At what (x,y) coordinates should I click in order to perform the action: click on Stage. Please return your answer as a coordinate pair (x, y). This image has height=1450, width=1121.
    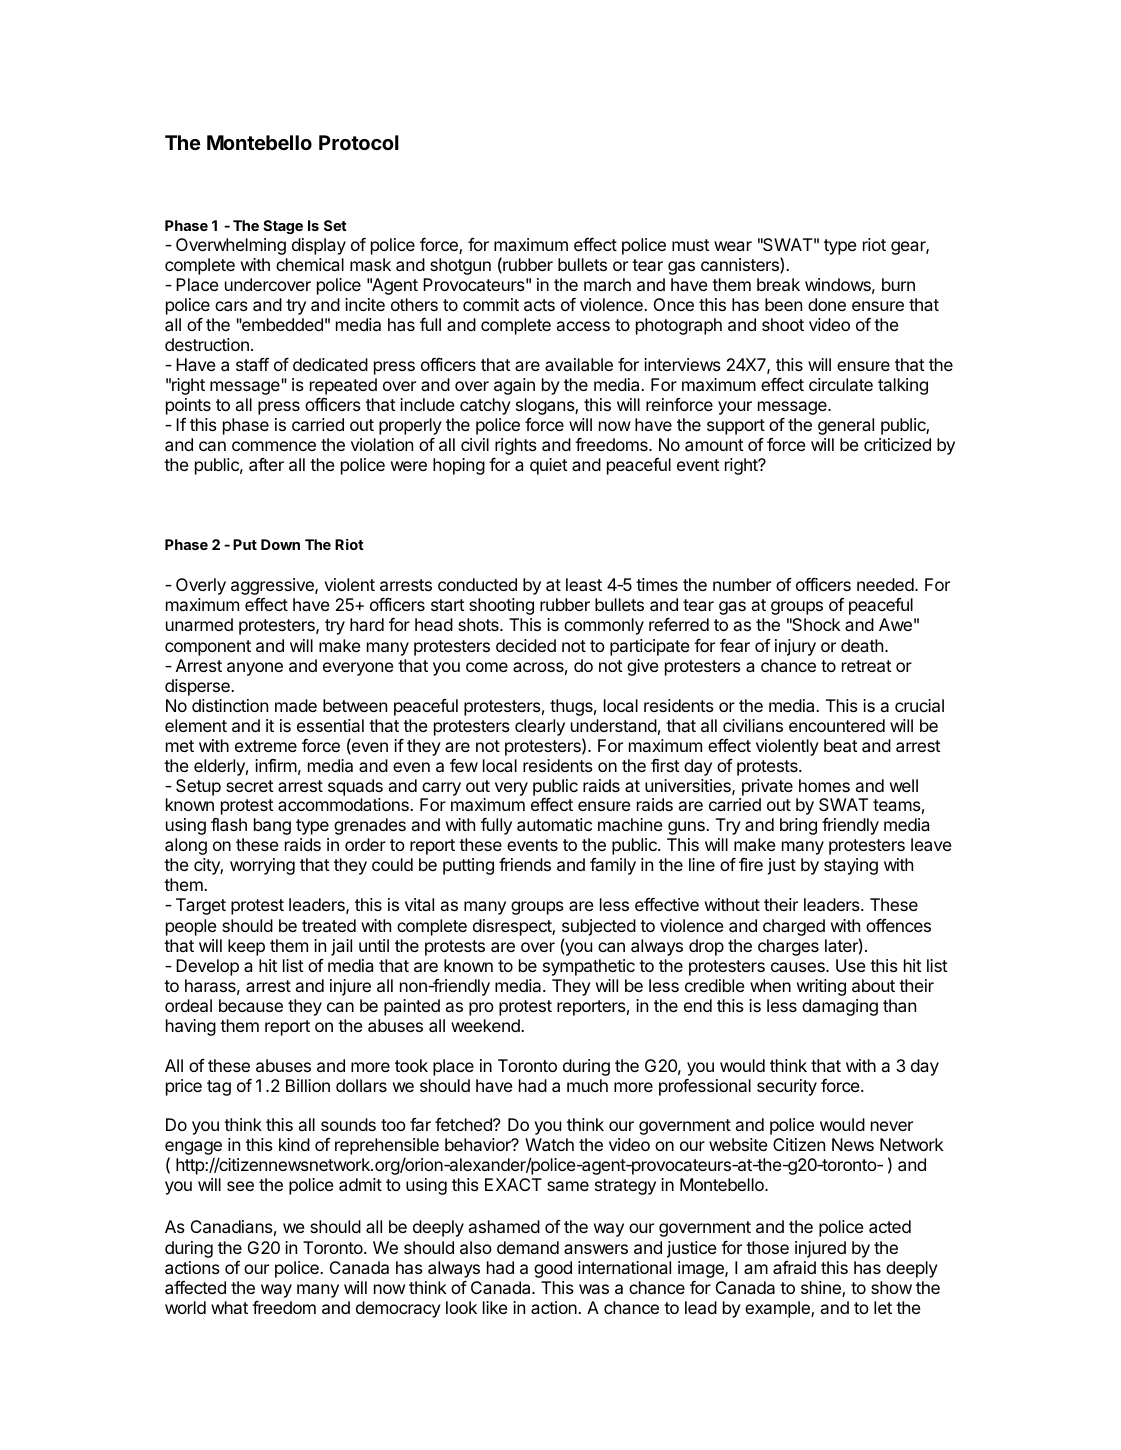
    Looking at the image, I should click on (283, 227).
